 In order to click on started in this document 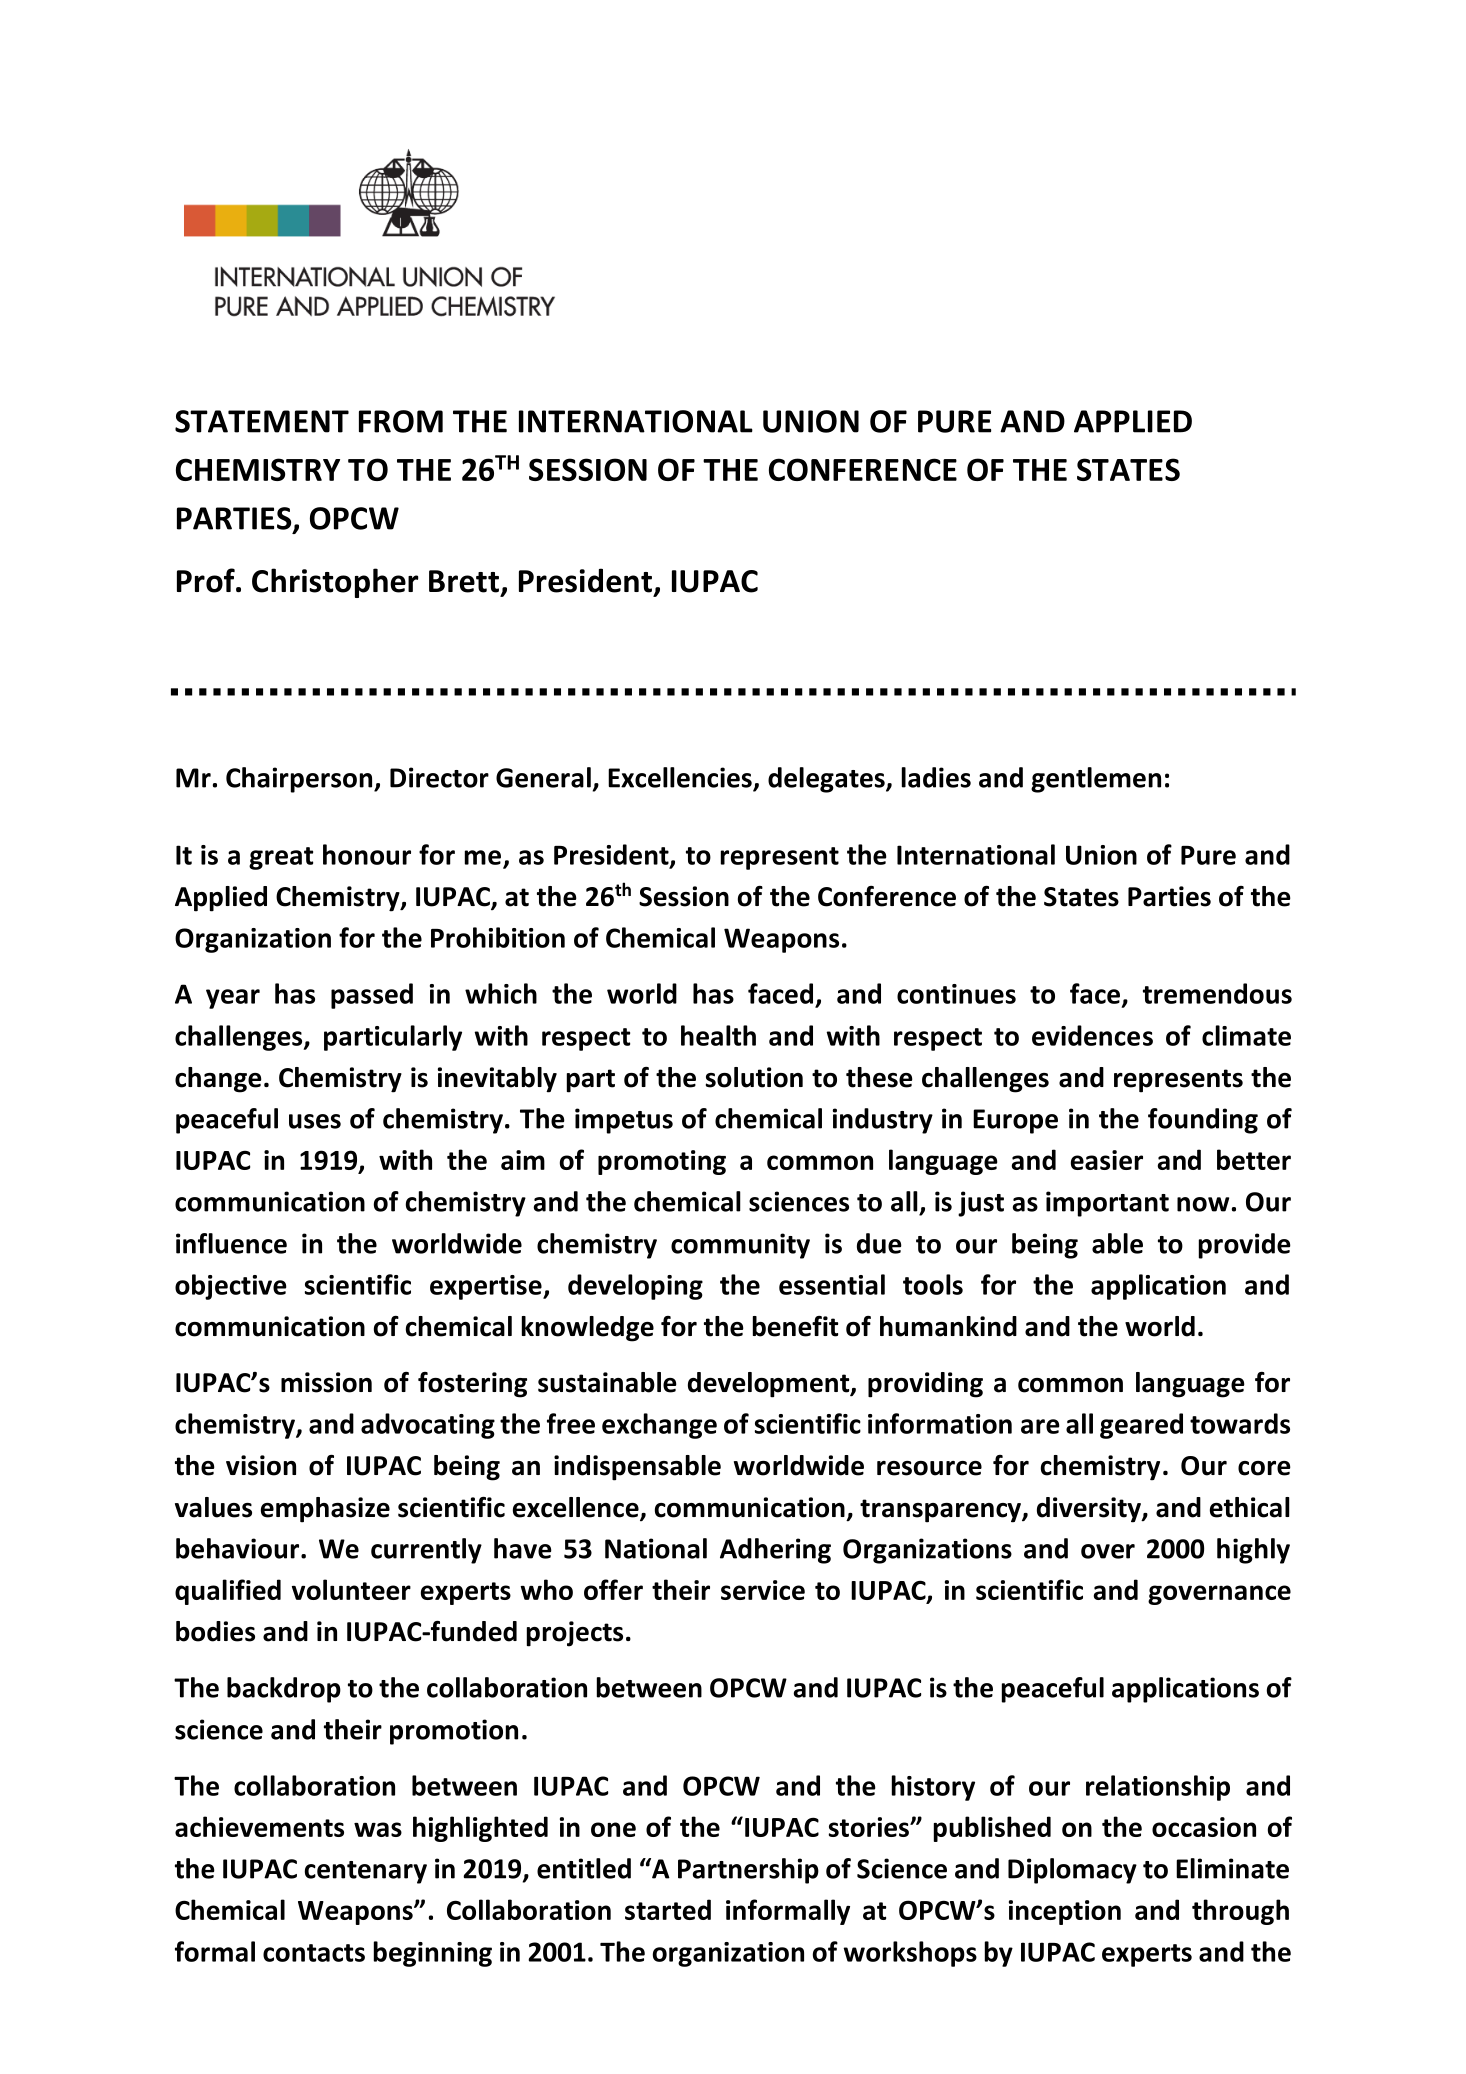, I will do `click(668, 1909)`.
